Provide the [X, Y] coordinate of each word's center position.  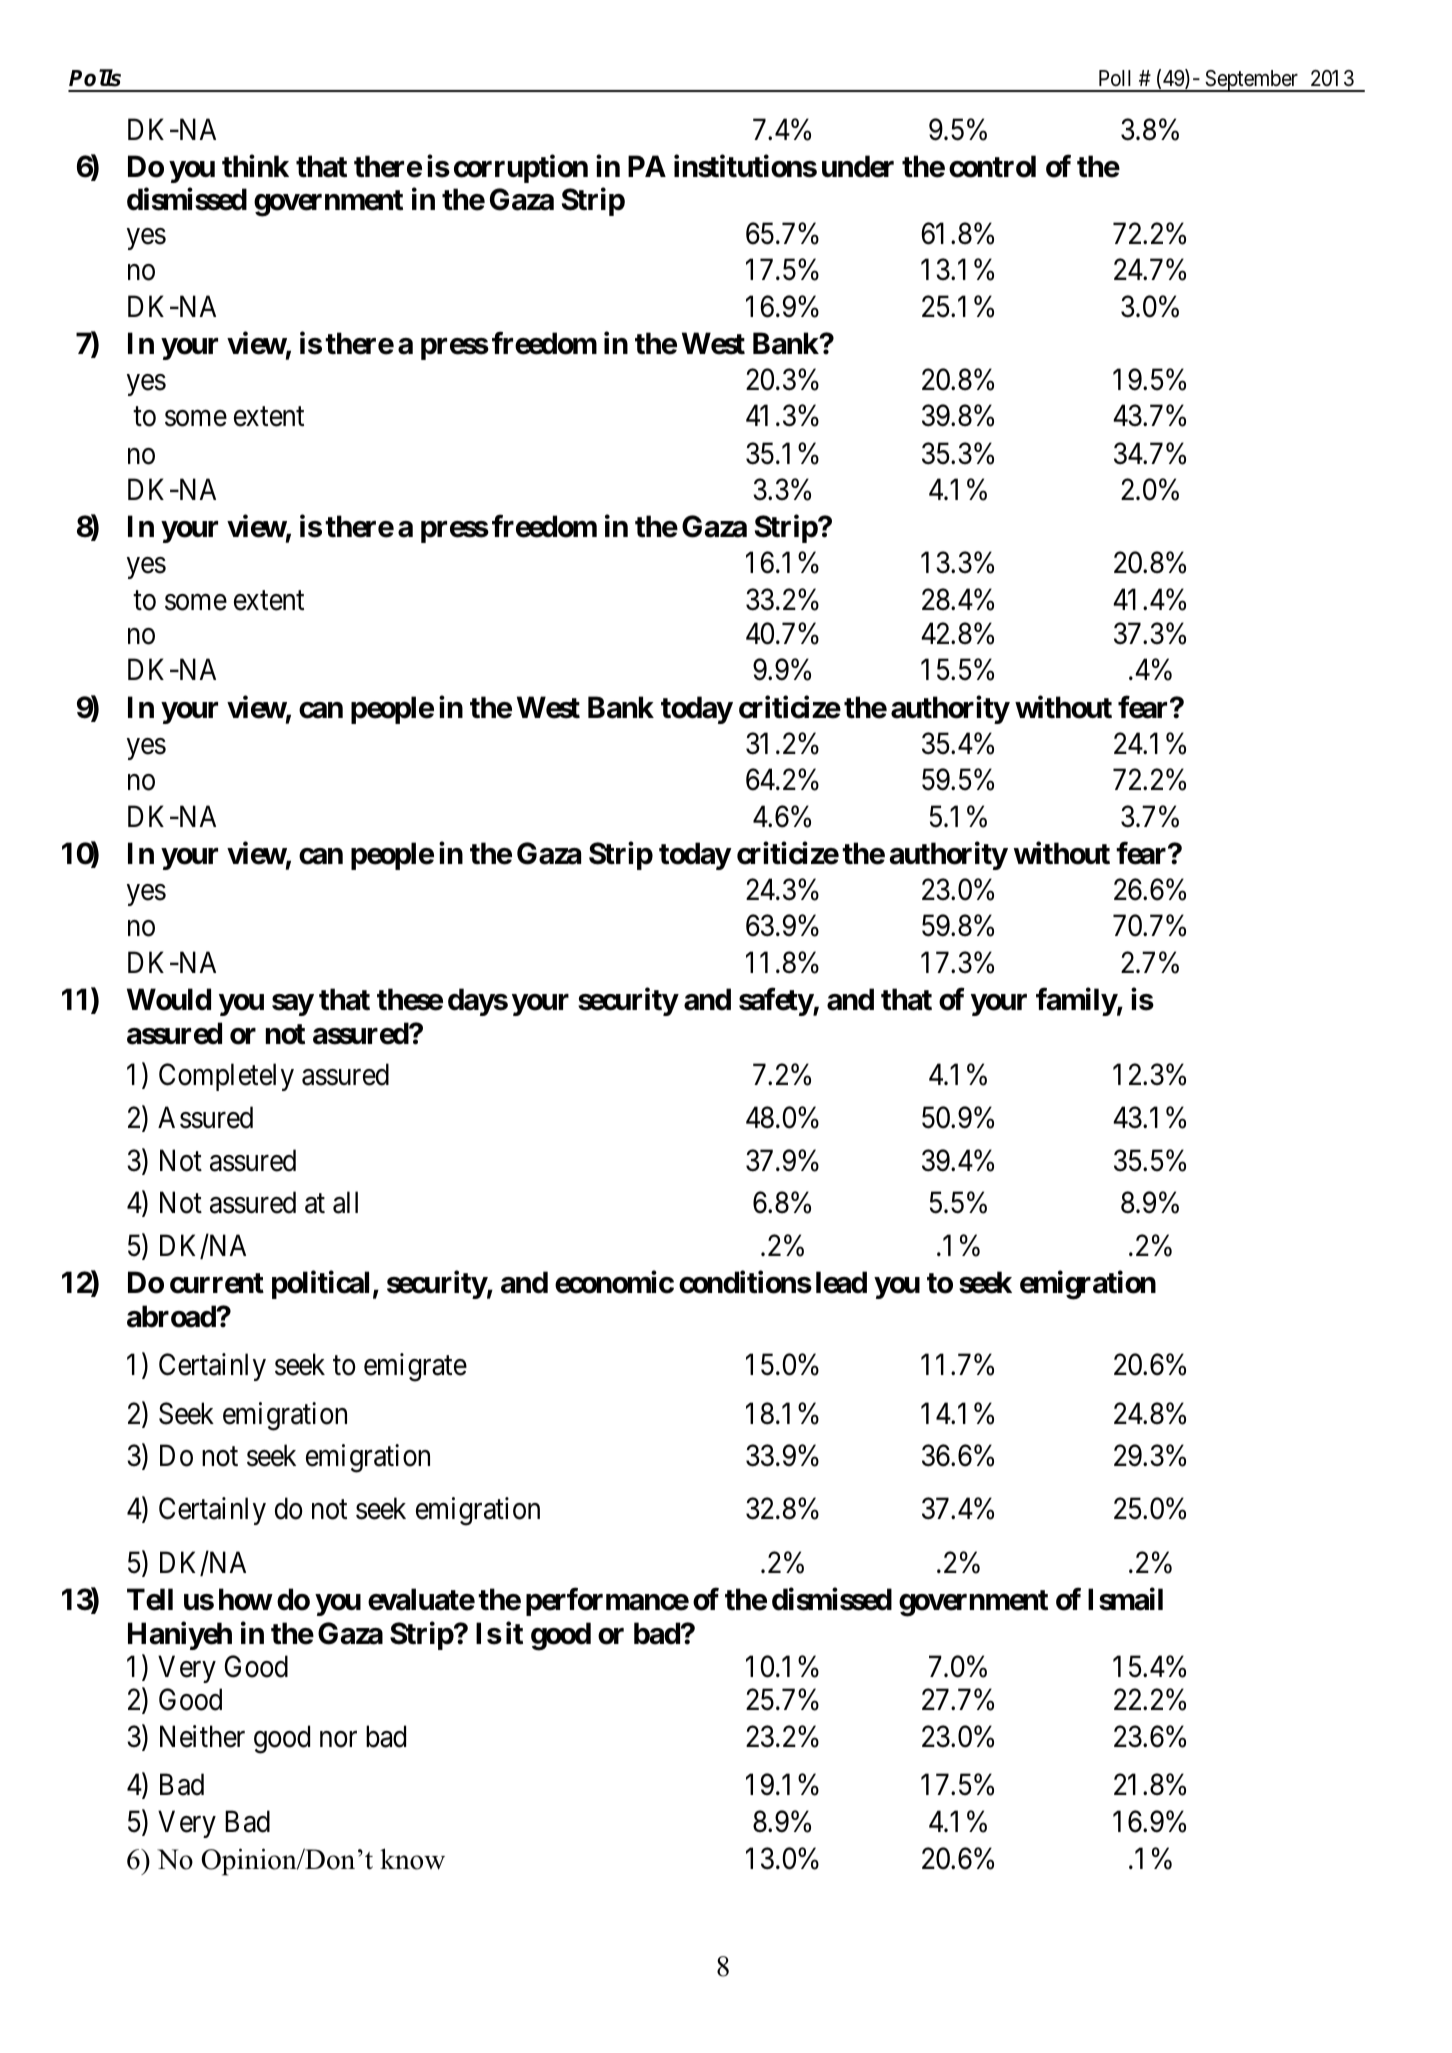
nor [338, 1740]
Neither [202, 1736]
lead [841, 1282]
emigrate [415, 1367]
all [345, 1202]
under [858, 166]
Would [169, 999]
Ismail [1125, 1599]
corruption [521, 169]
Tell [150, 1599]
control [992, 166]
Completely [226, 1077]
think [255, 166]
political [320, 1285]
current [217, 1283]
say [293, 1005]
